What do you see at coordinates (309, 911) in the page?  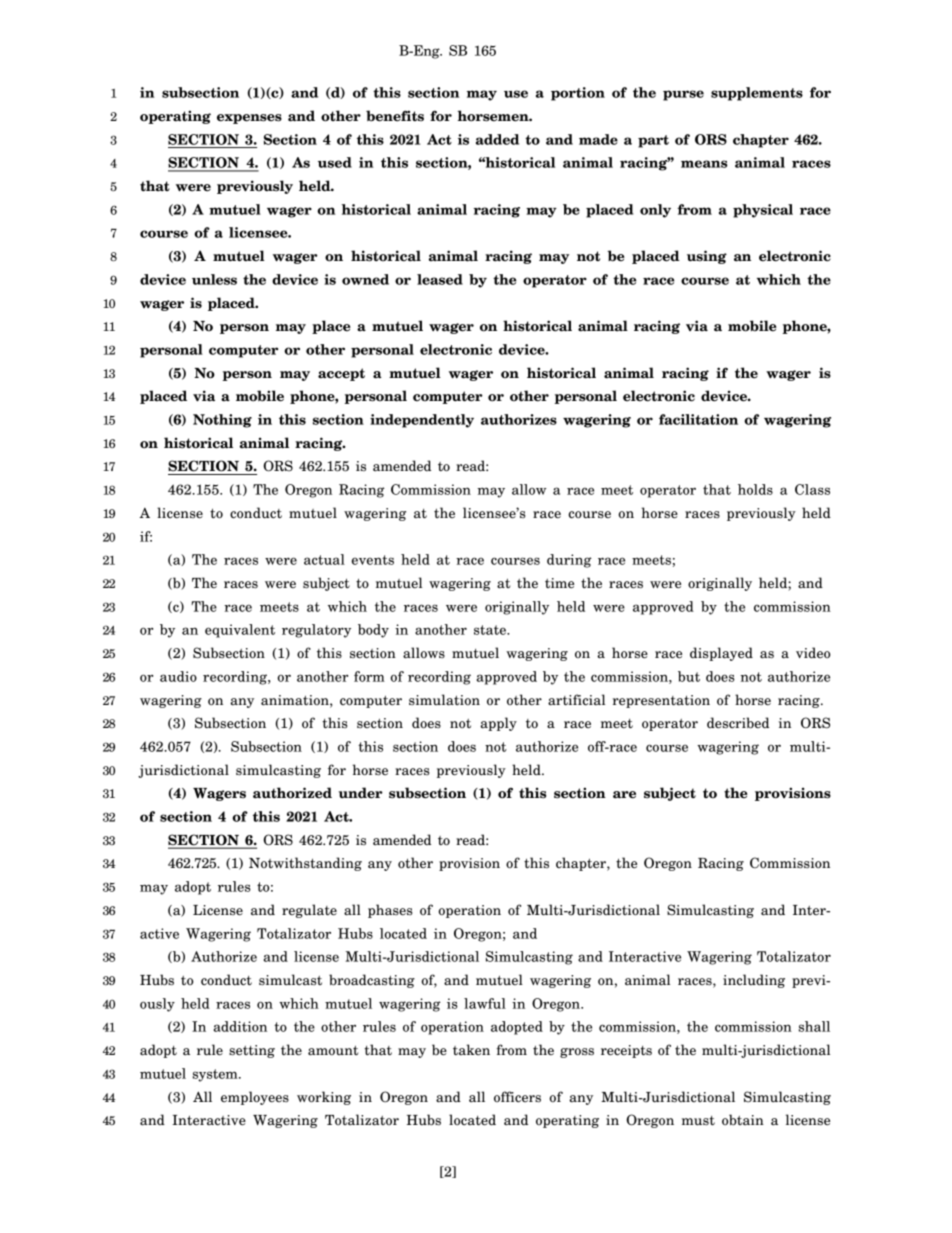 I see `regulate` at bounding box center [309, 911].
